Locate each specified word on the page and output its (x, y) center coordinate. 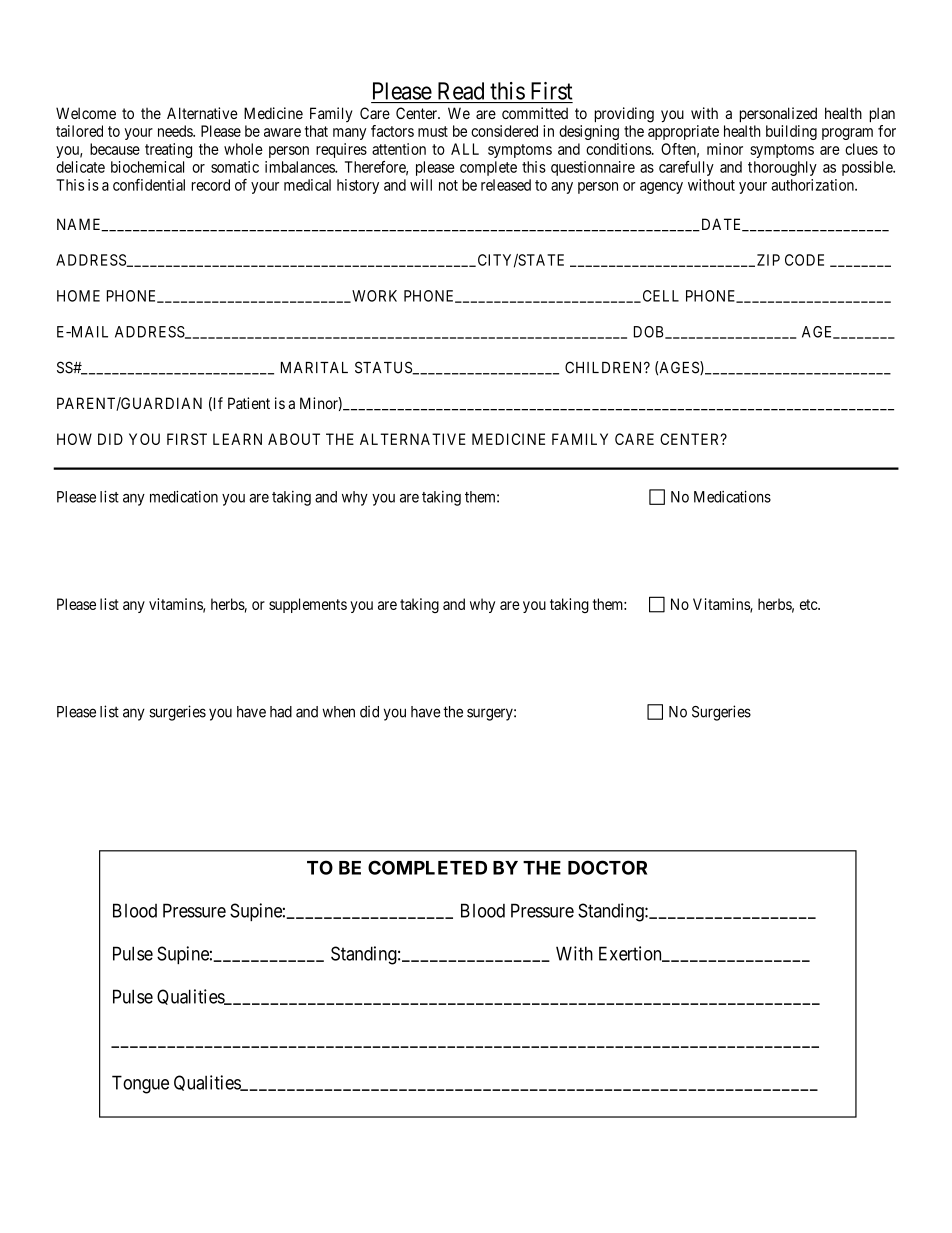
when (338, 712)
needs (176, 131)
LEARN (237, 439)
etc (809, 604)
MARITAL (314, 367)
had (281, 712)
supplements (308, 605)
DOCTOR (607, 867)
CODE (804, 260)
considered (504, 131)
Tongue (140, 1084)
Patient (249, 403)
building (791, 132)
